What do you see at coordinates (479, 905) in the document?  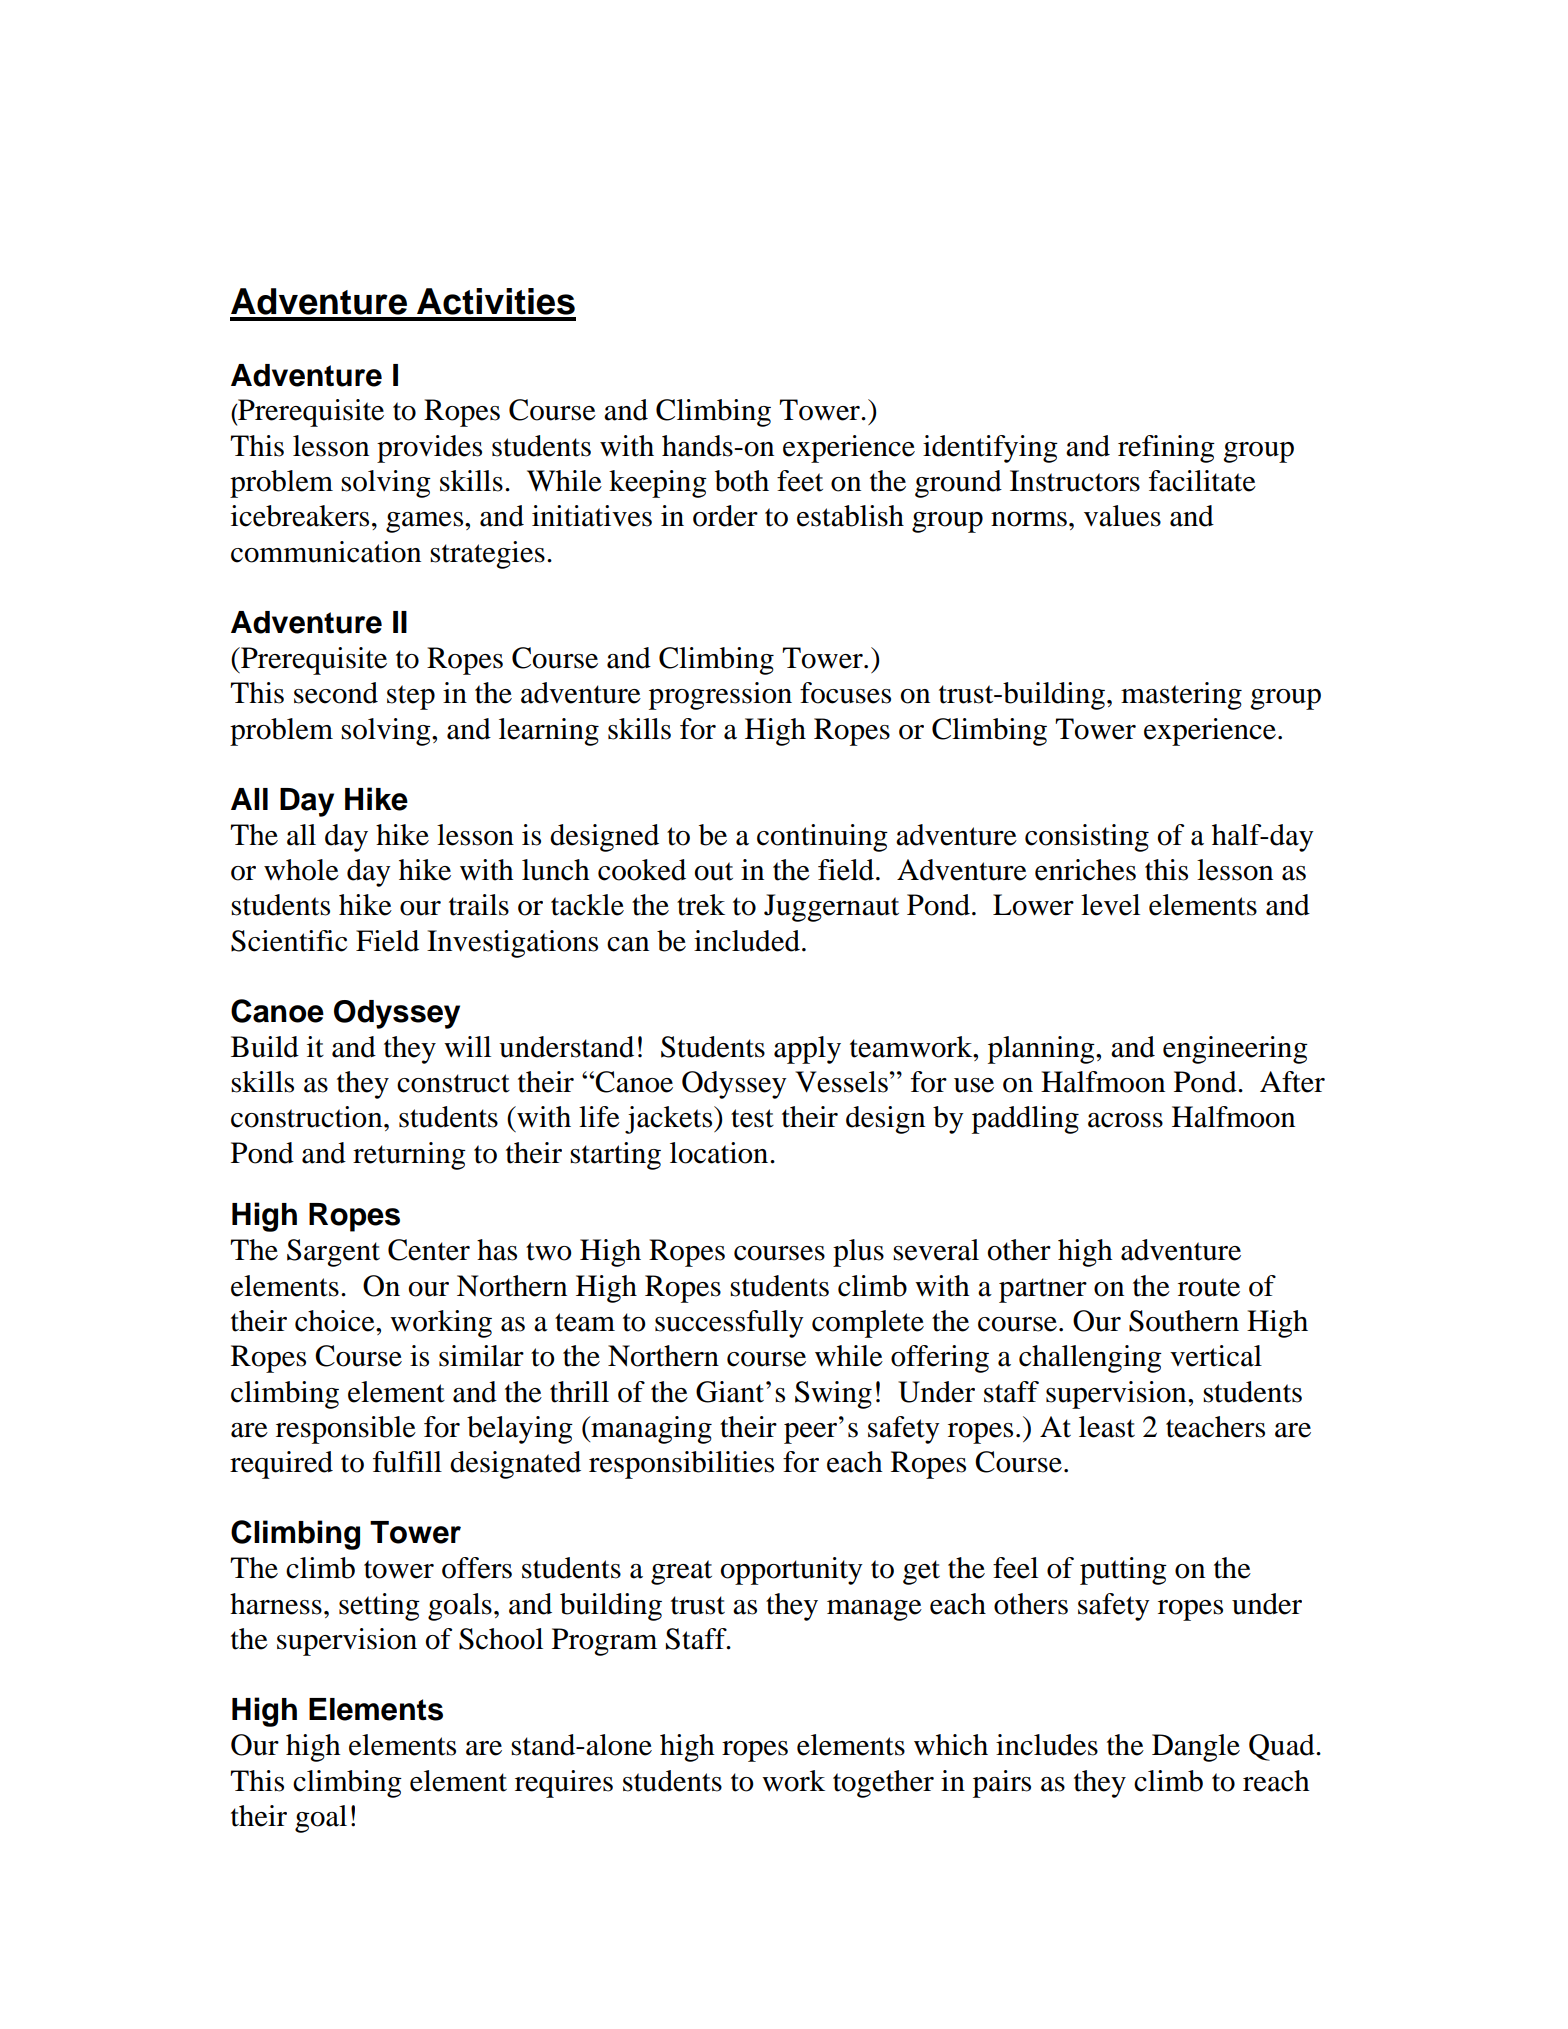 I see `trails` at bounding box center [479, 905].
